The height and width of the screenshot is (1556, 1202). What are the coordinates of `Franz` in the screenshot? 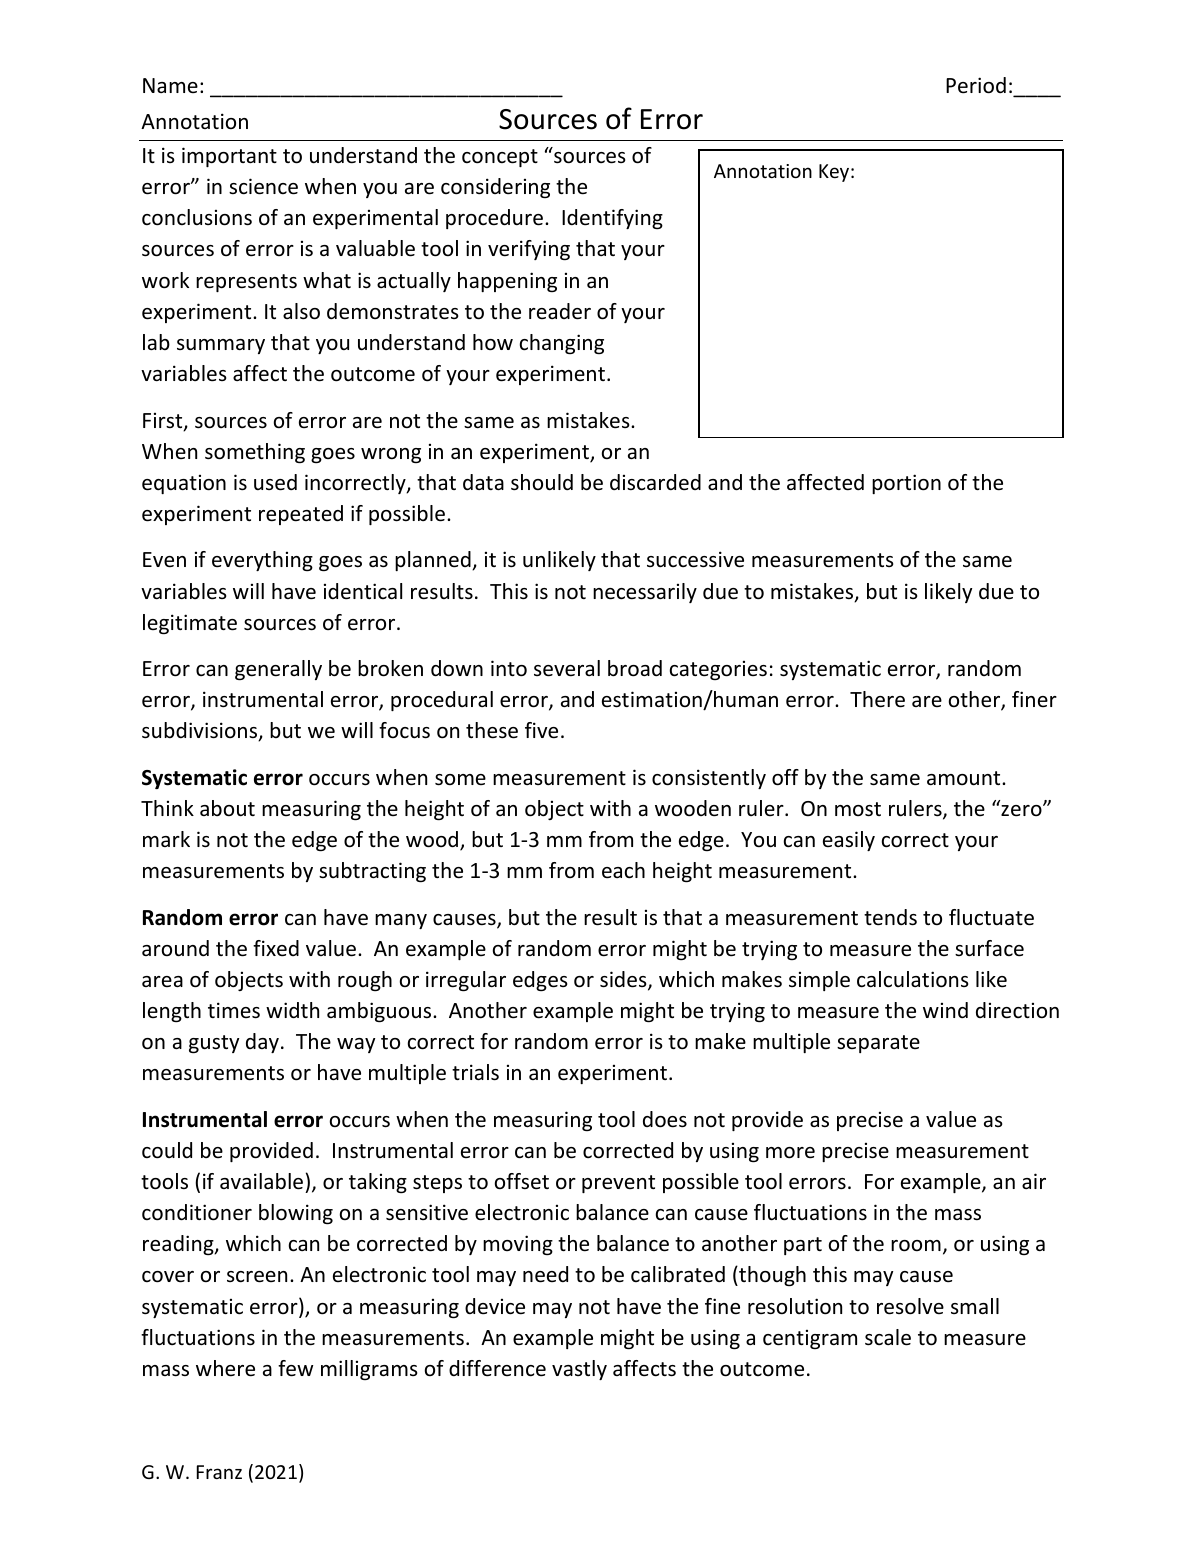 It's located at (219, 1472).
